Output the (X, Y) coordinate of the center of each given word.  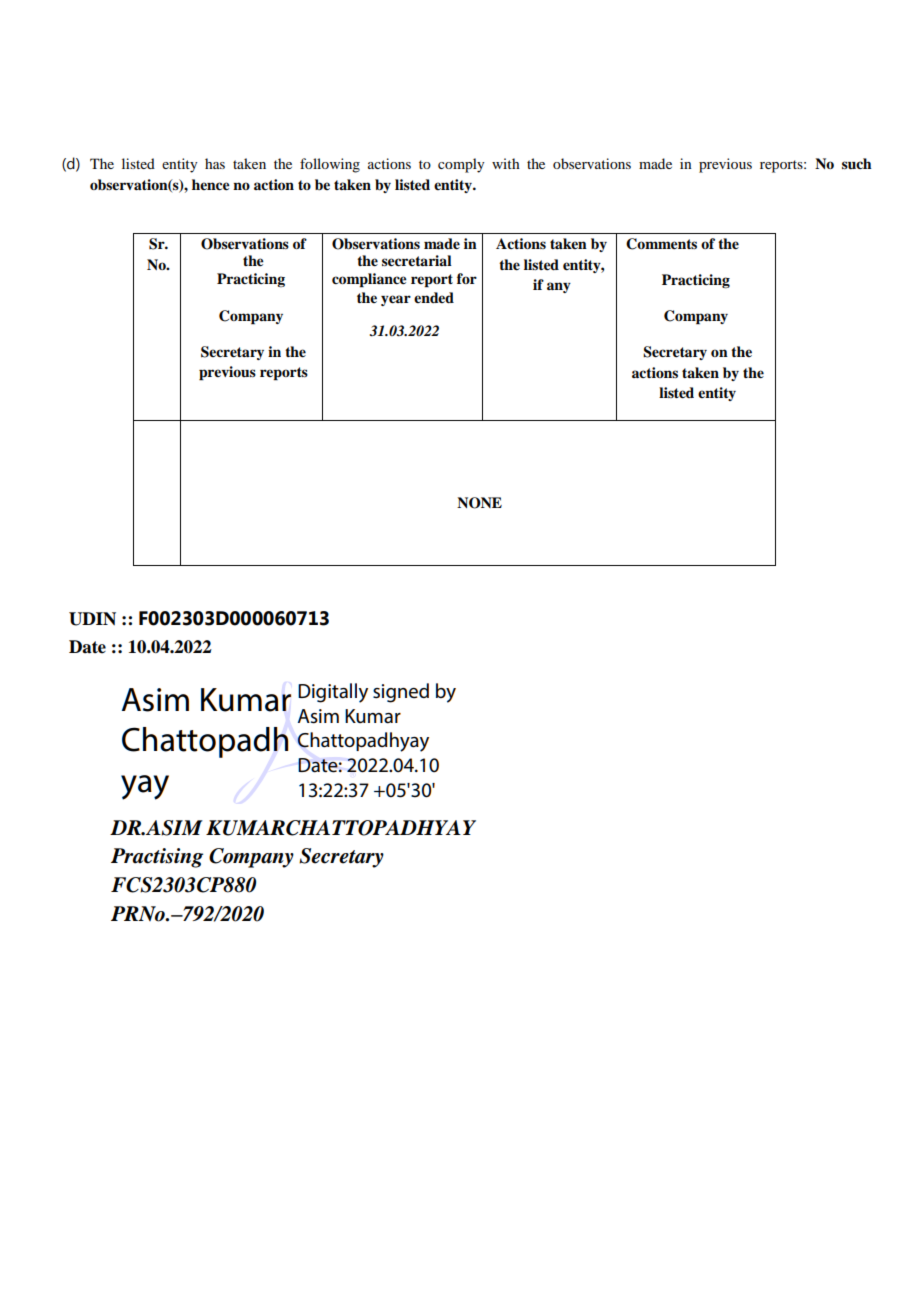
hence (211, 184)
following (330, 165)
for (467, 278)
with (506, 163)
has (215, 163)
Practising (157, 858)
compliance (369, 280)
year (396, 300)
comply (461, 165)
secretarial (417, 260)
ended (434, 297)
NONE (479, 503)
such (857, 164)
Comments (661, 244)
